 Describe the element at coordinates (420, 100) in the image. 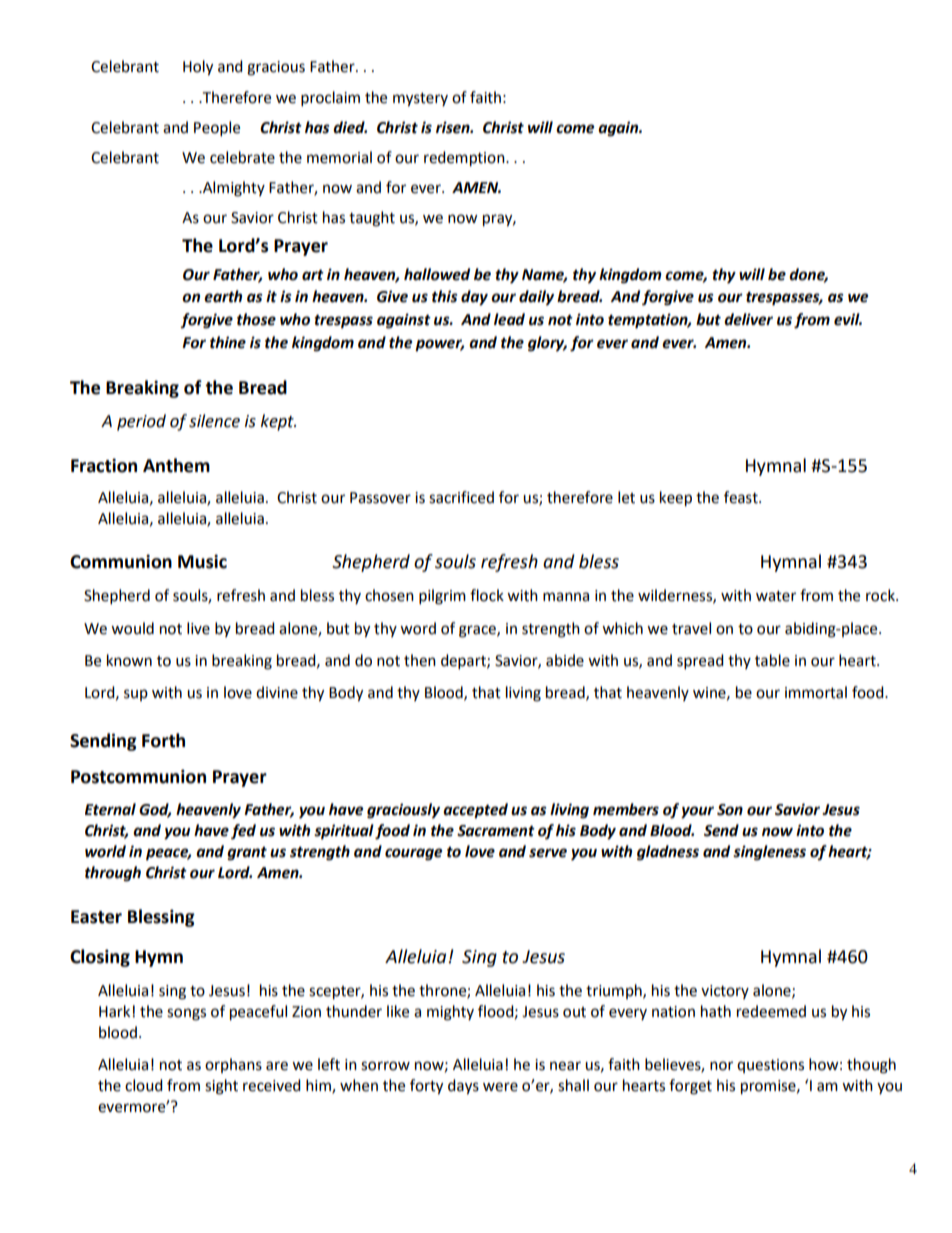

I see `mystery` at that location.
